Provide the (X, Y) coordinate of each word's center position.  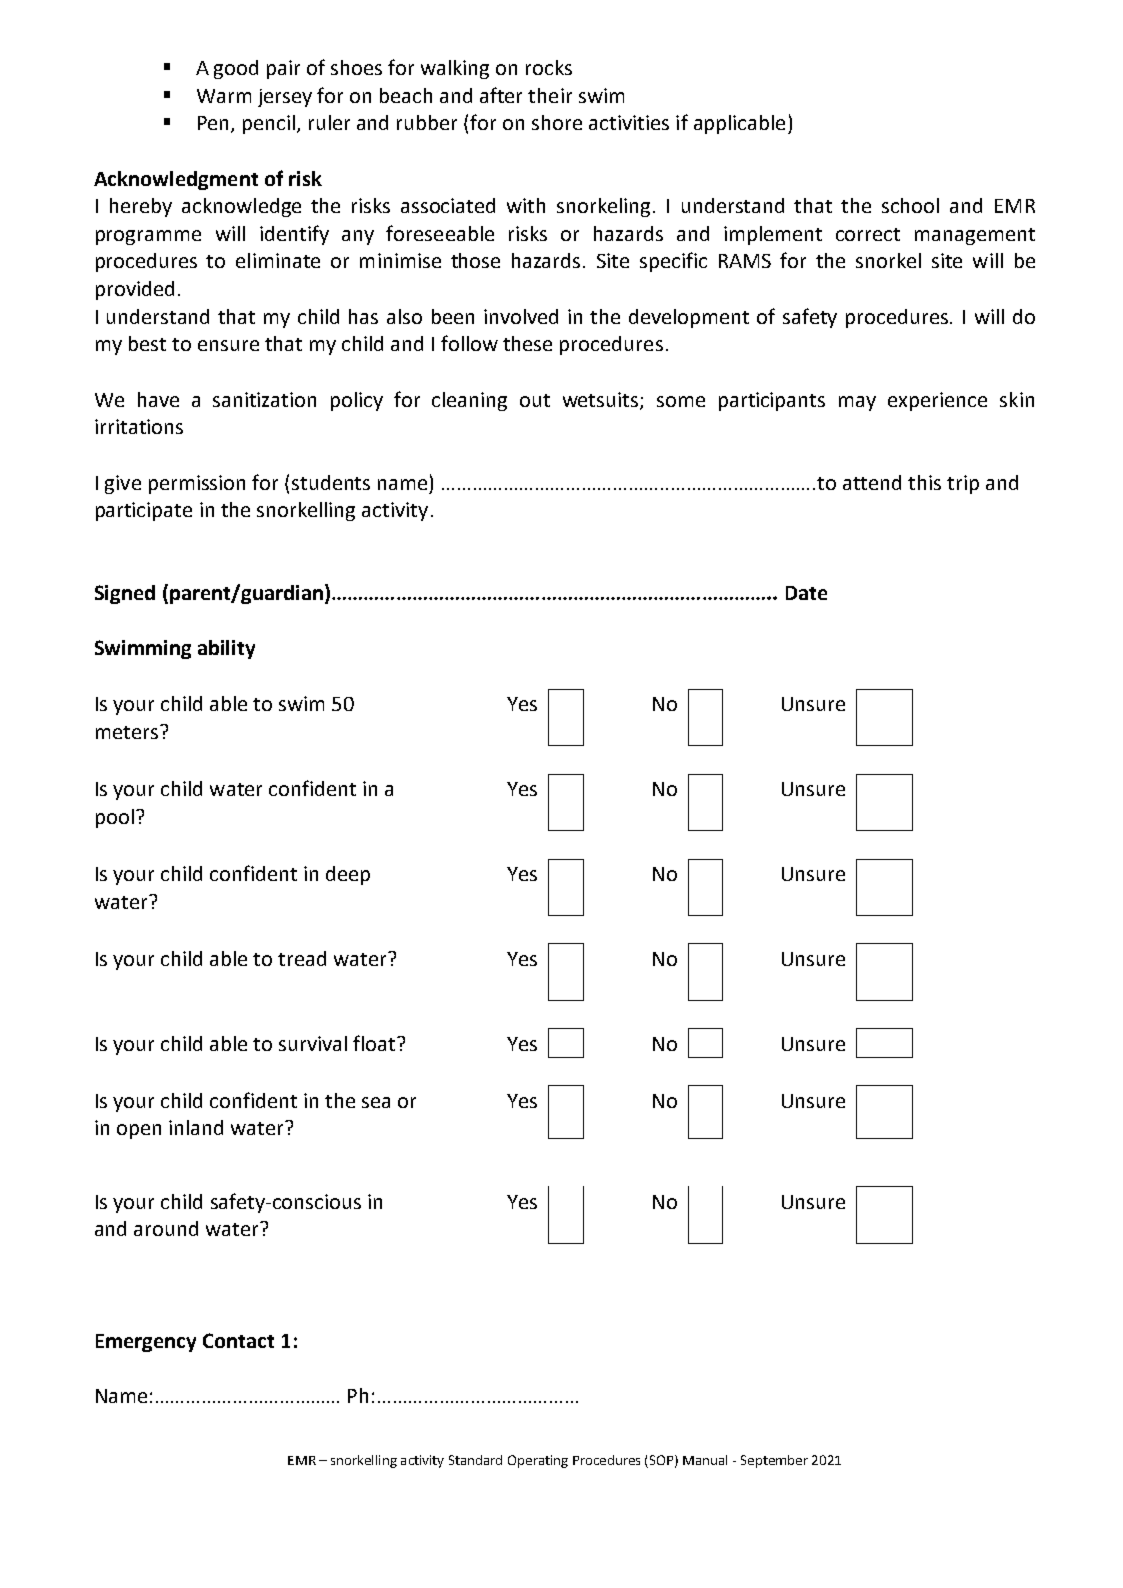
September (774, 1461)
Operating (538, 1461)
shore (557, 122)
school (910, 205)
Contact (238, 1340)
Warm (224, 96)
